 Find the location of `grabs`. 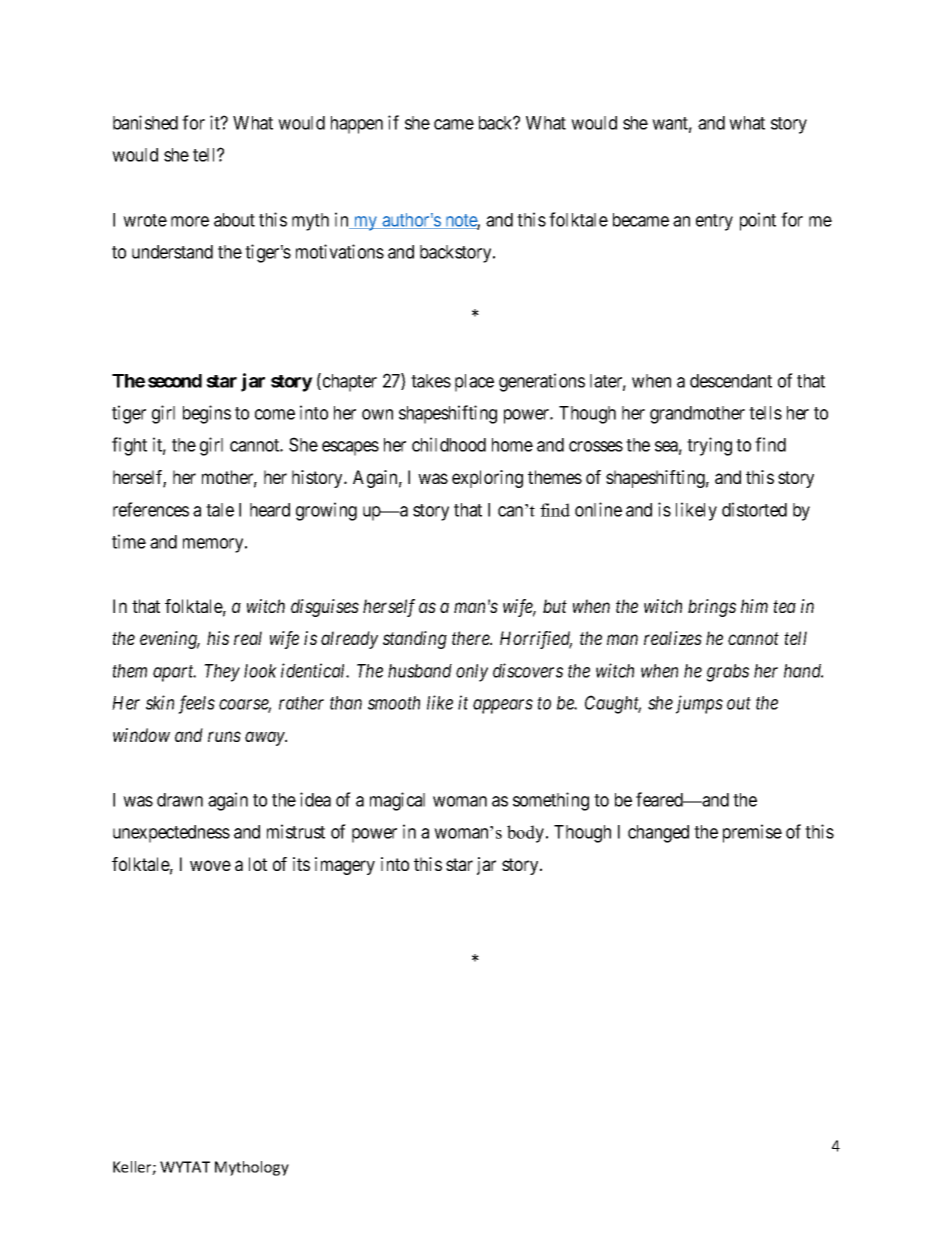

grabs is located at coordinates (728, 673).
